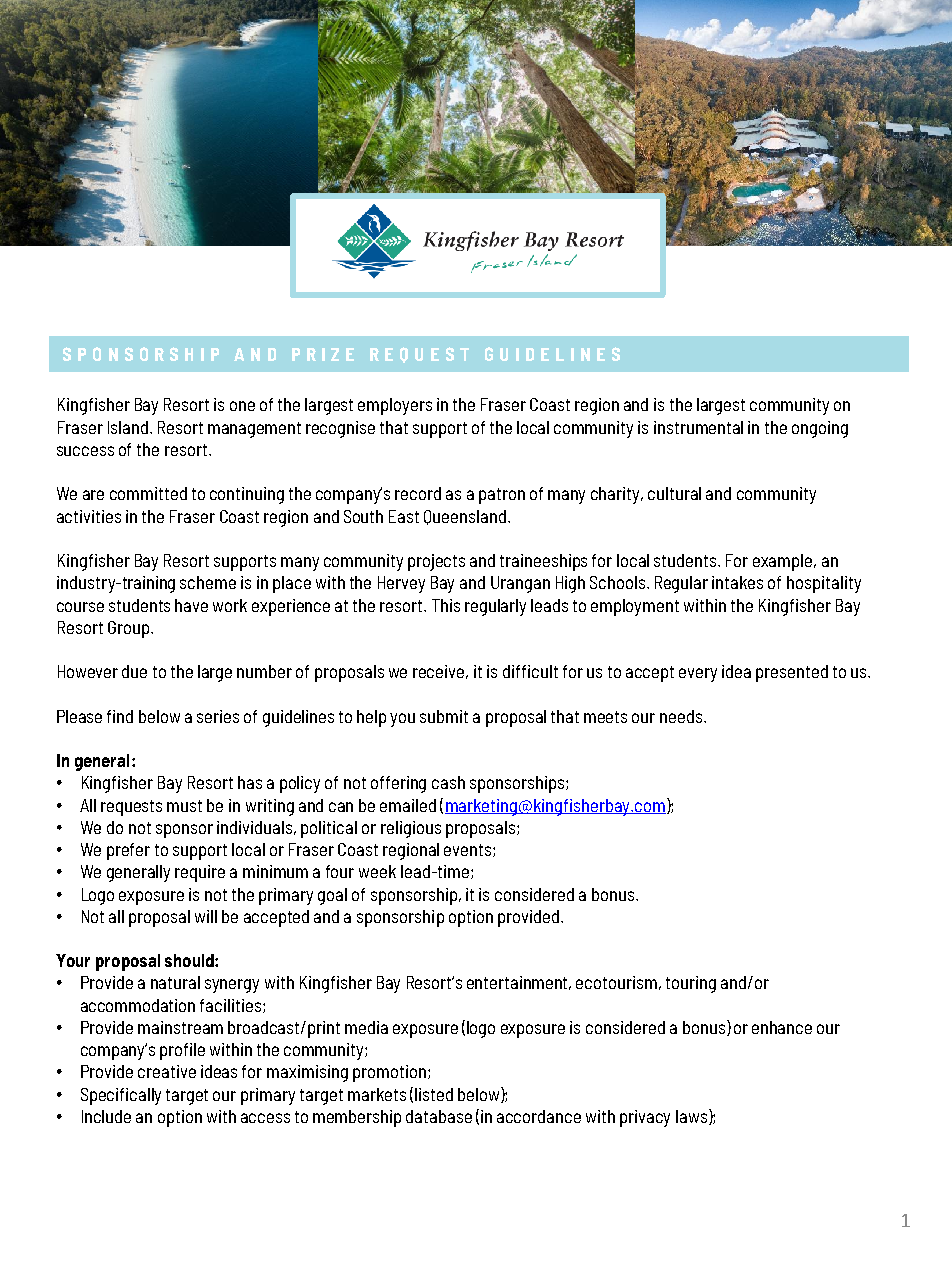  Describe the element at coordinates (446, 605) in the document. I see `This` at that location.
